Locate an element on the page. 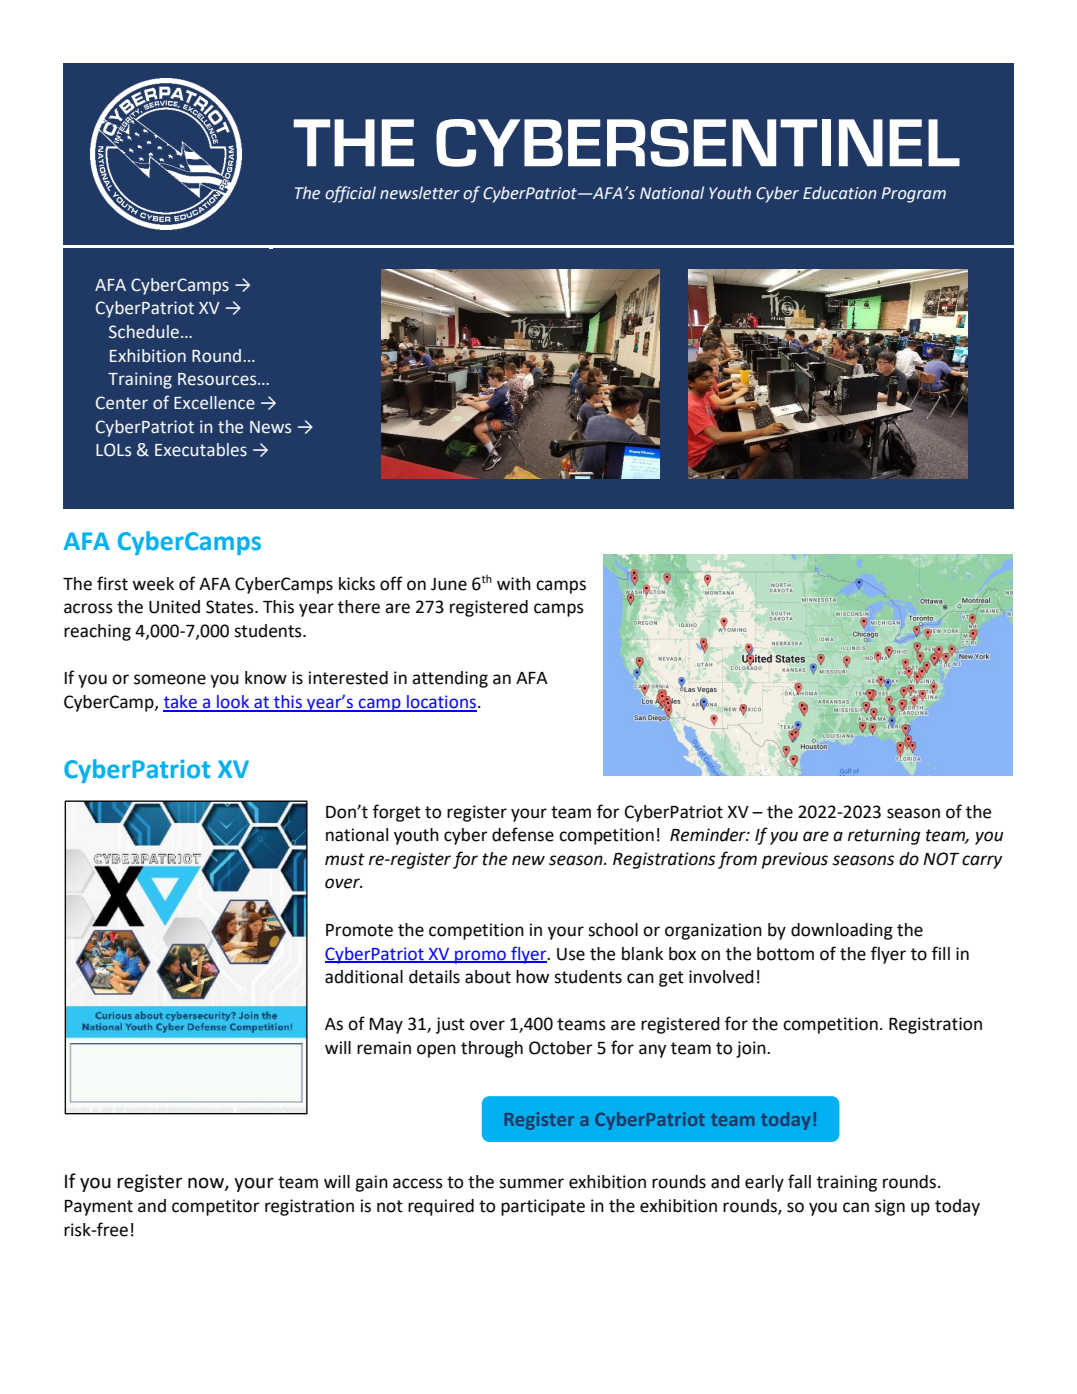 The height and width of the document is (1394, 1077). week is located at coordinates (153, 584).
